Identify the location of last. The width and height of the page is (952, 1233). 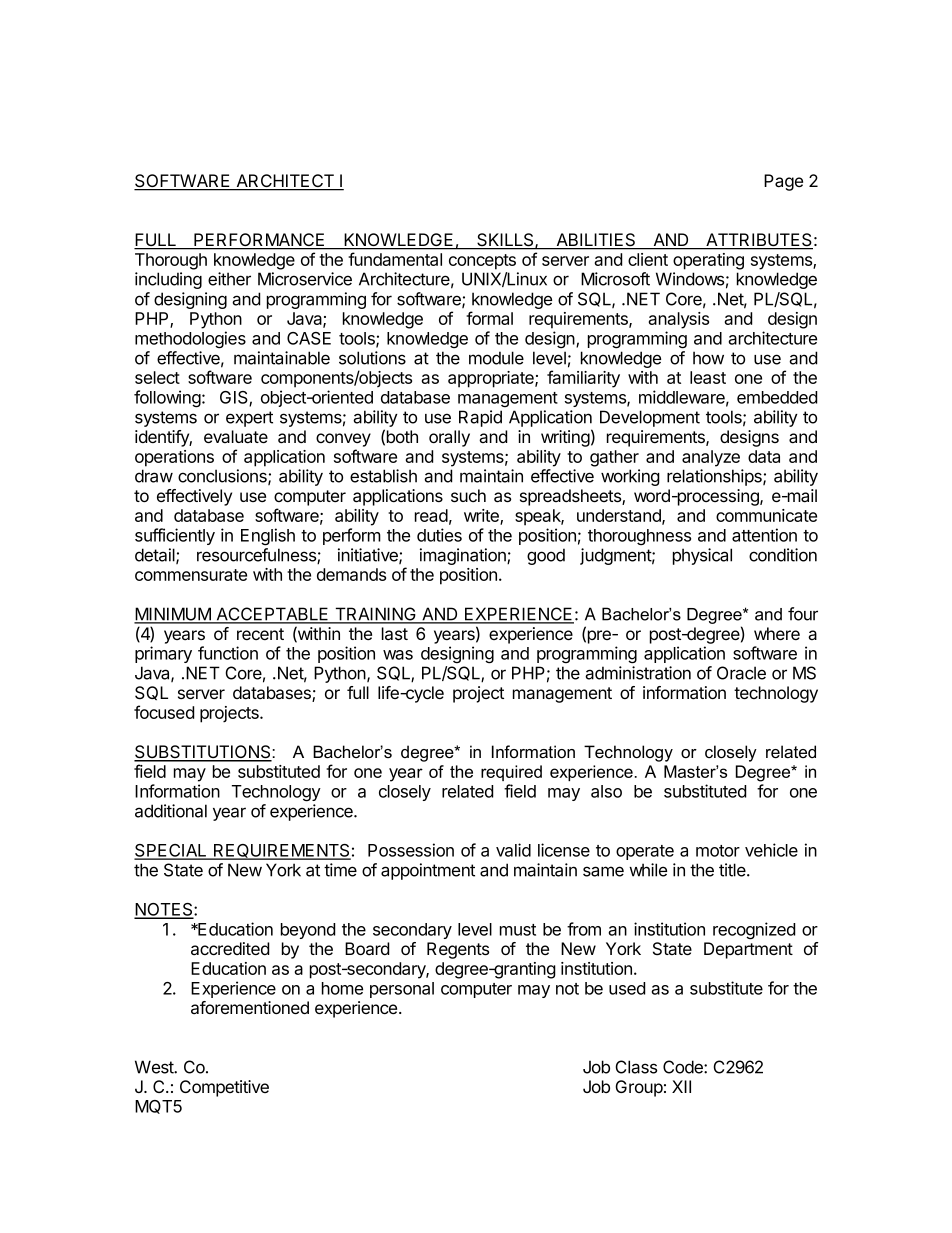
(395, 634).
